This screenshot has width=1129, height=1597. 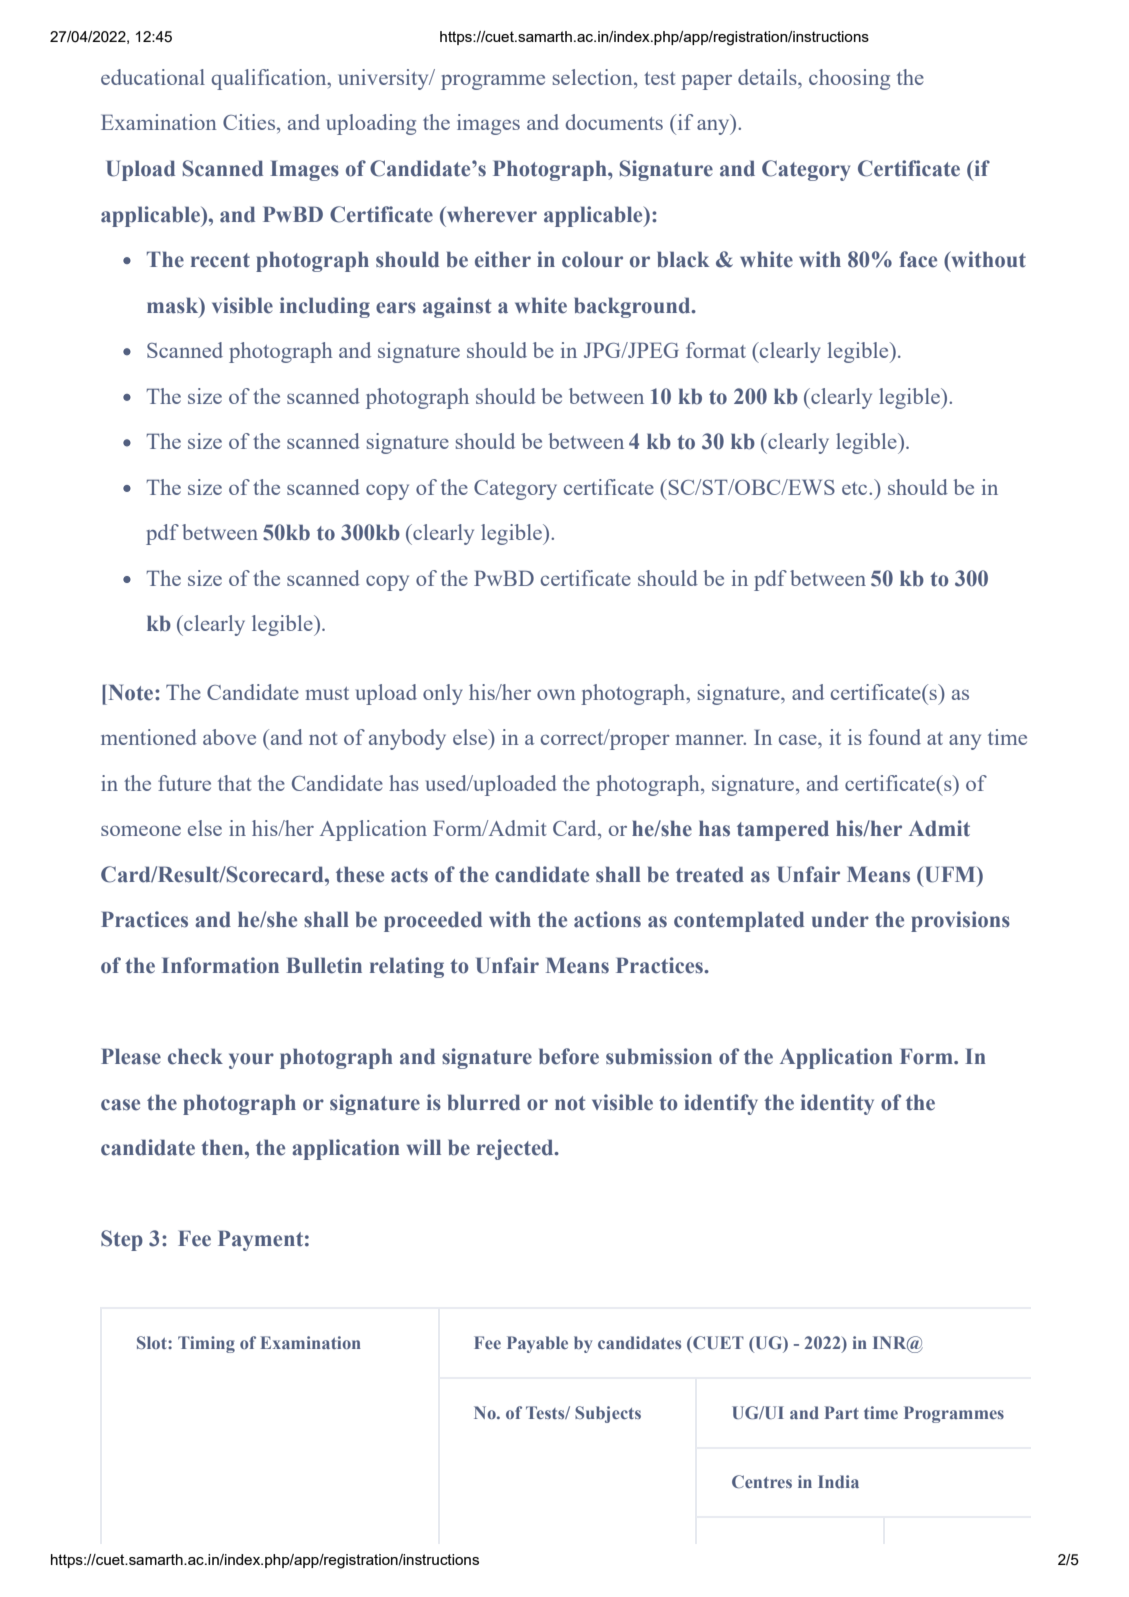 I want to click on Timing, so click(x=206, y=1344).
